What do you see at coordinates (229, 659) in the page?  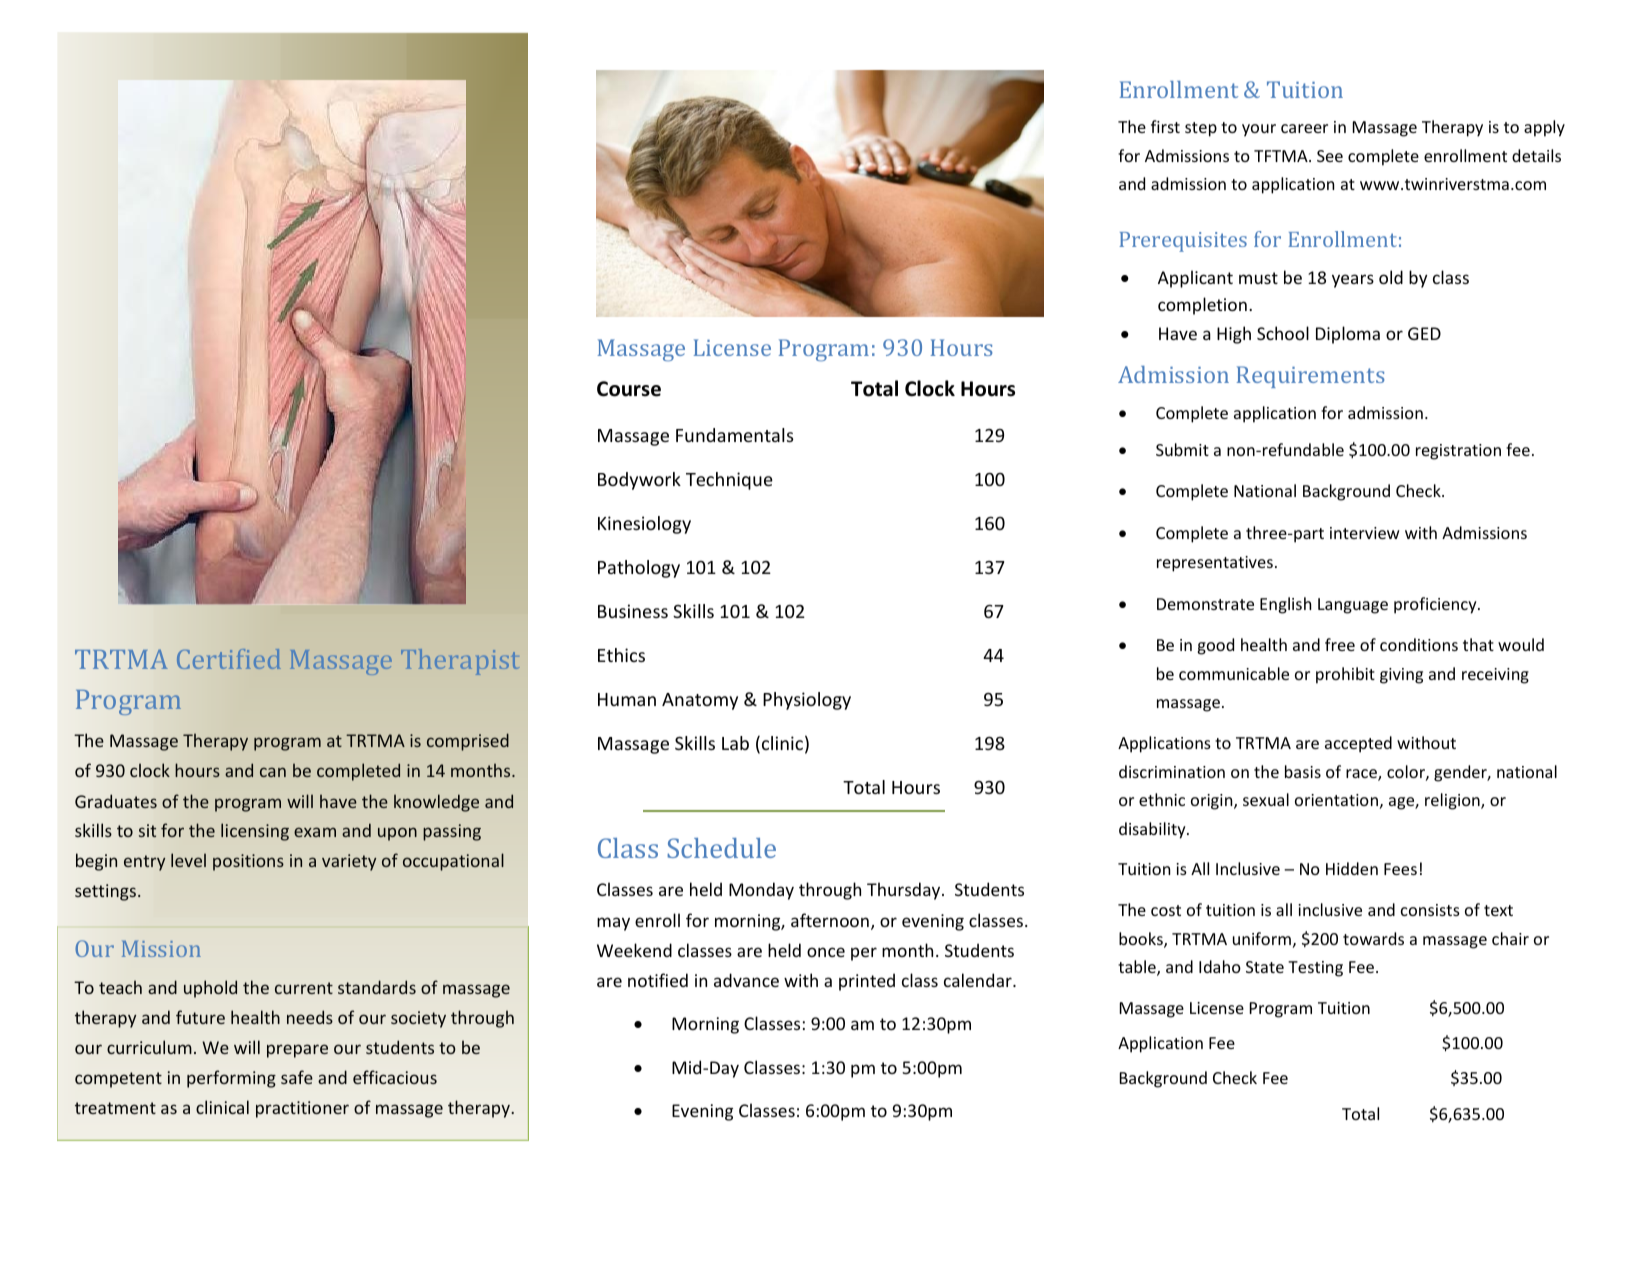 I see `Certified` at bounding box center [229, 659].
